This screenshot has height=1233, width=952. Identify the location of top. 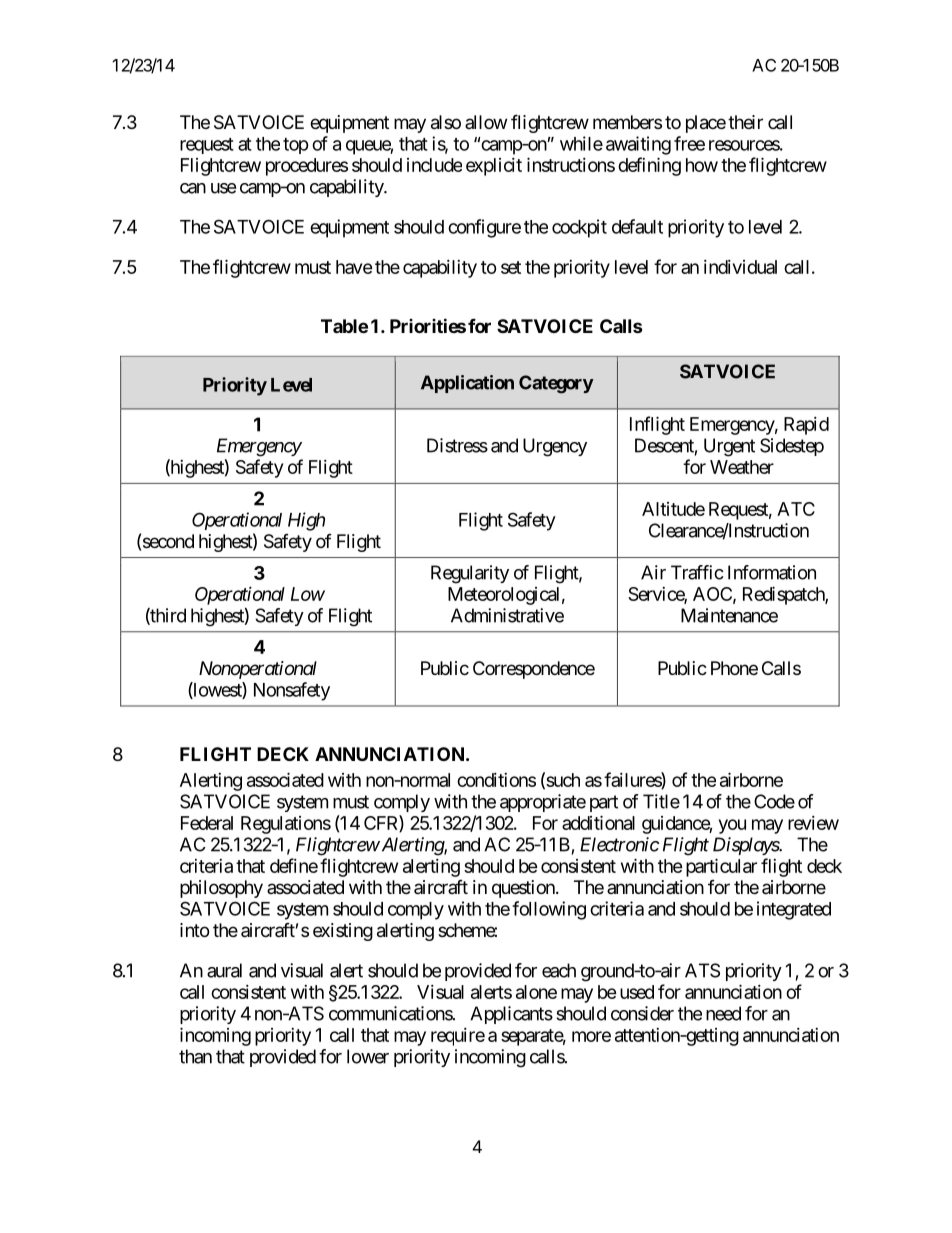
(296, 146).
